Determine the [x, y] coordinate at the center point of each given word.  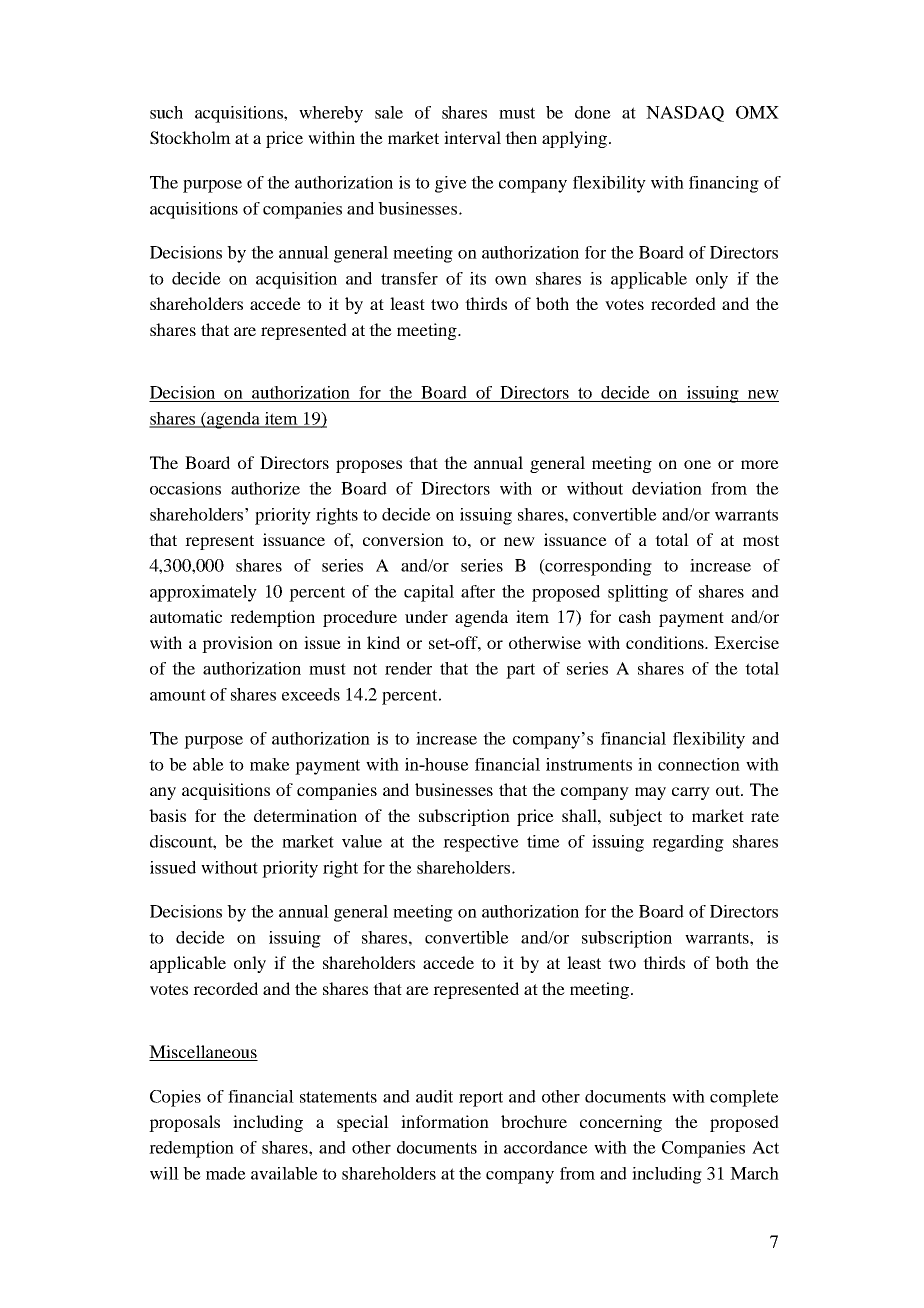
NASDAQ [685, 114]
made [226, 1173]
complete [744, 1098]
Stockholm [190, 138]
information [445, 1121]
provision [237, 644]
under [426, 616]
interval [472, 137]
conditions [666, 642]
